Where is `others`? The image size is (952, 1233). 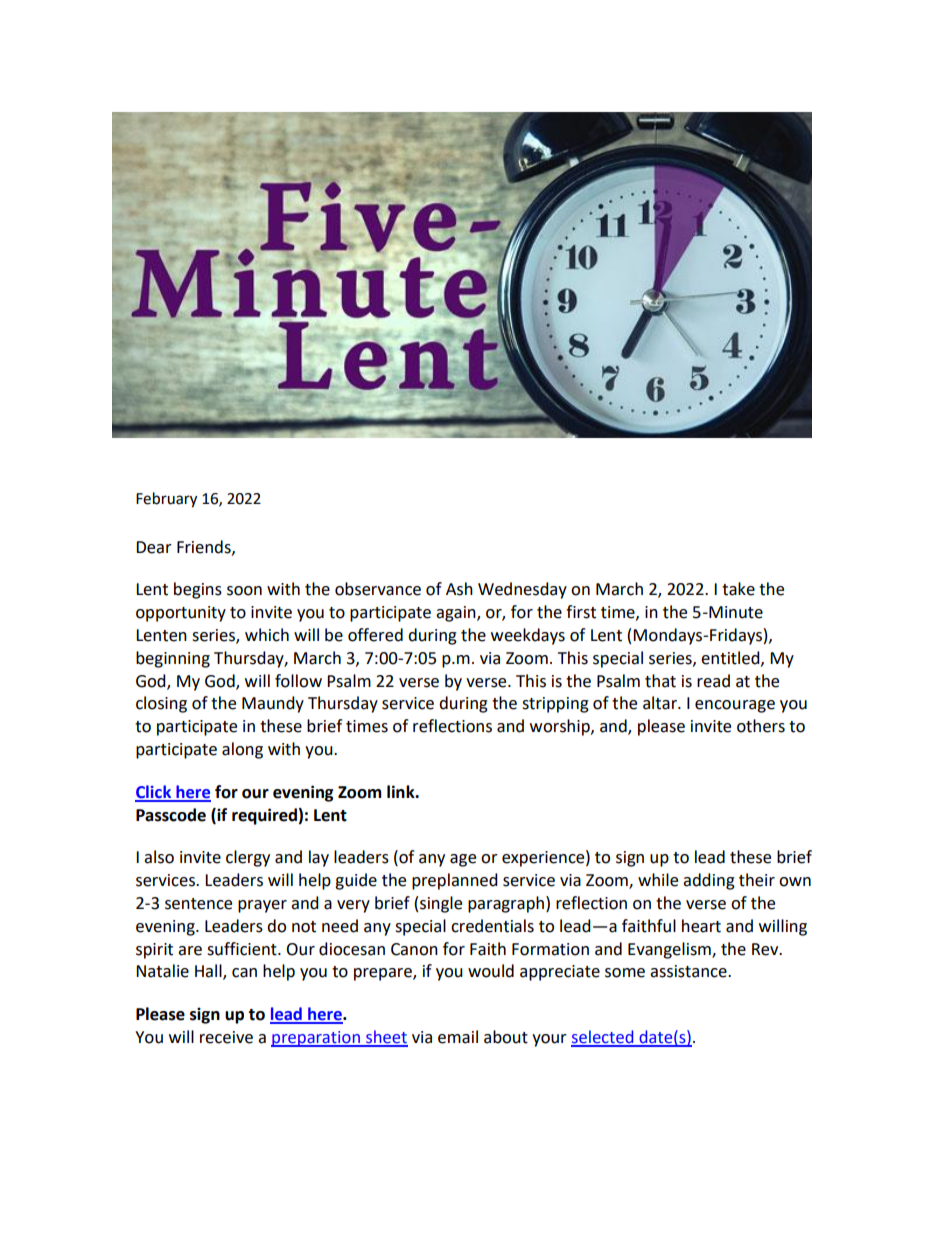
others is located at coordinates (761, 726).
